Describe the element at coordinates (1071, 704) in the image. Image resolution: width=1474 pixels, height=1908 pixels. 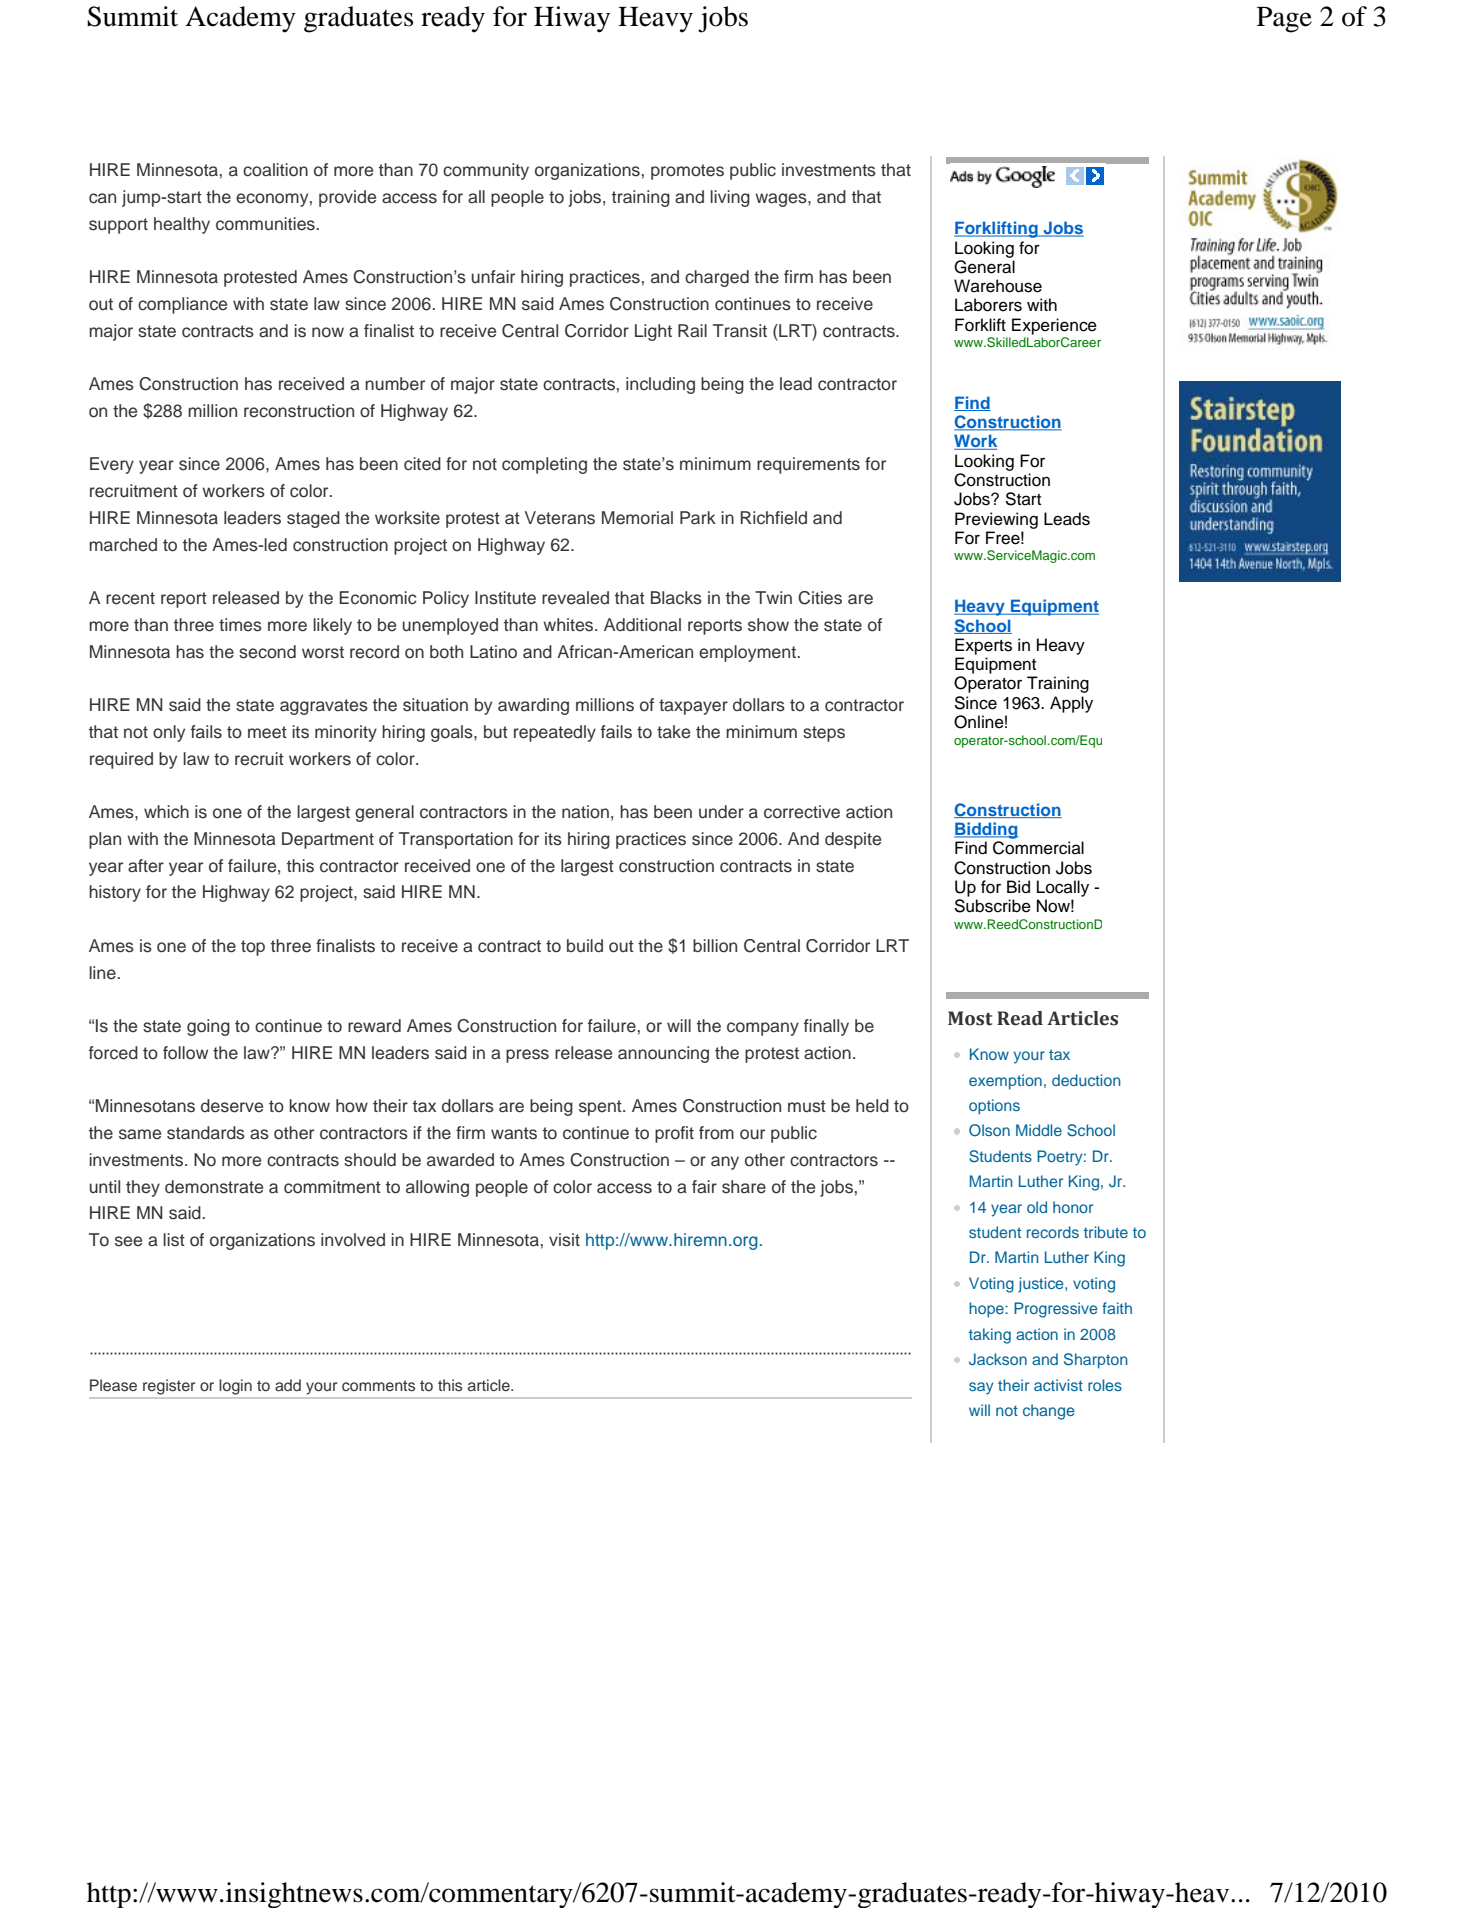
I see `Apply` at that location.
